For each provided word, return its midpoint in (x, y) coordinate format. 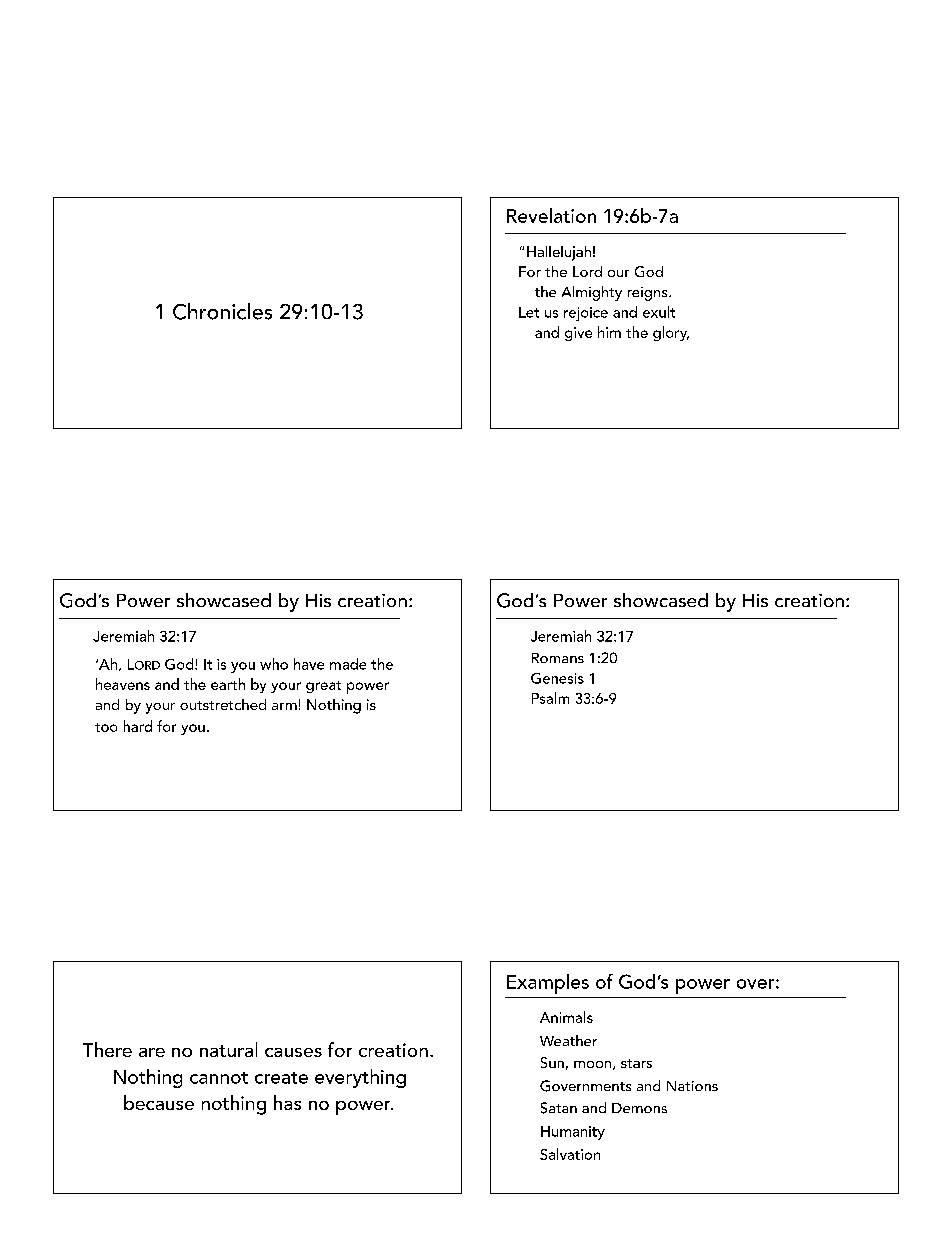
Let (529, 312)
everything (360, 1078)
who (274, 664)
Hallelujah (559, 253)
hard (138, 726)
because (159, 1102)
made (348, 664)
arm (284, 706)
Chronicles (222, 311)
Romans (558, 658)
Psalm (550, 698)
